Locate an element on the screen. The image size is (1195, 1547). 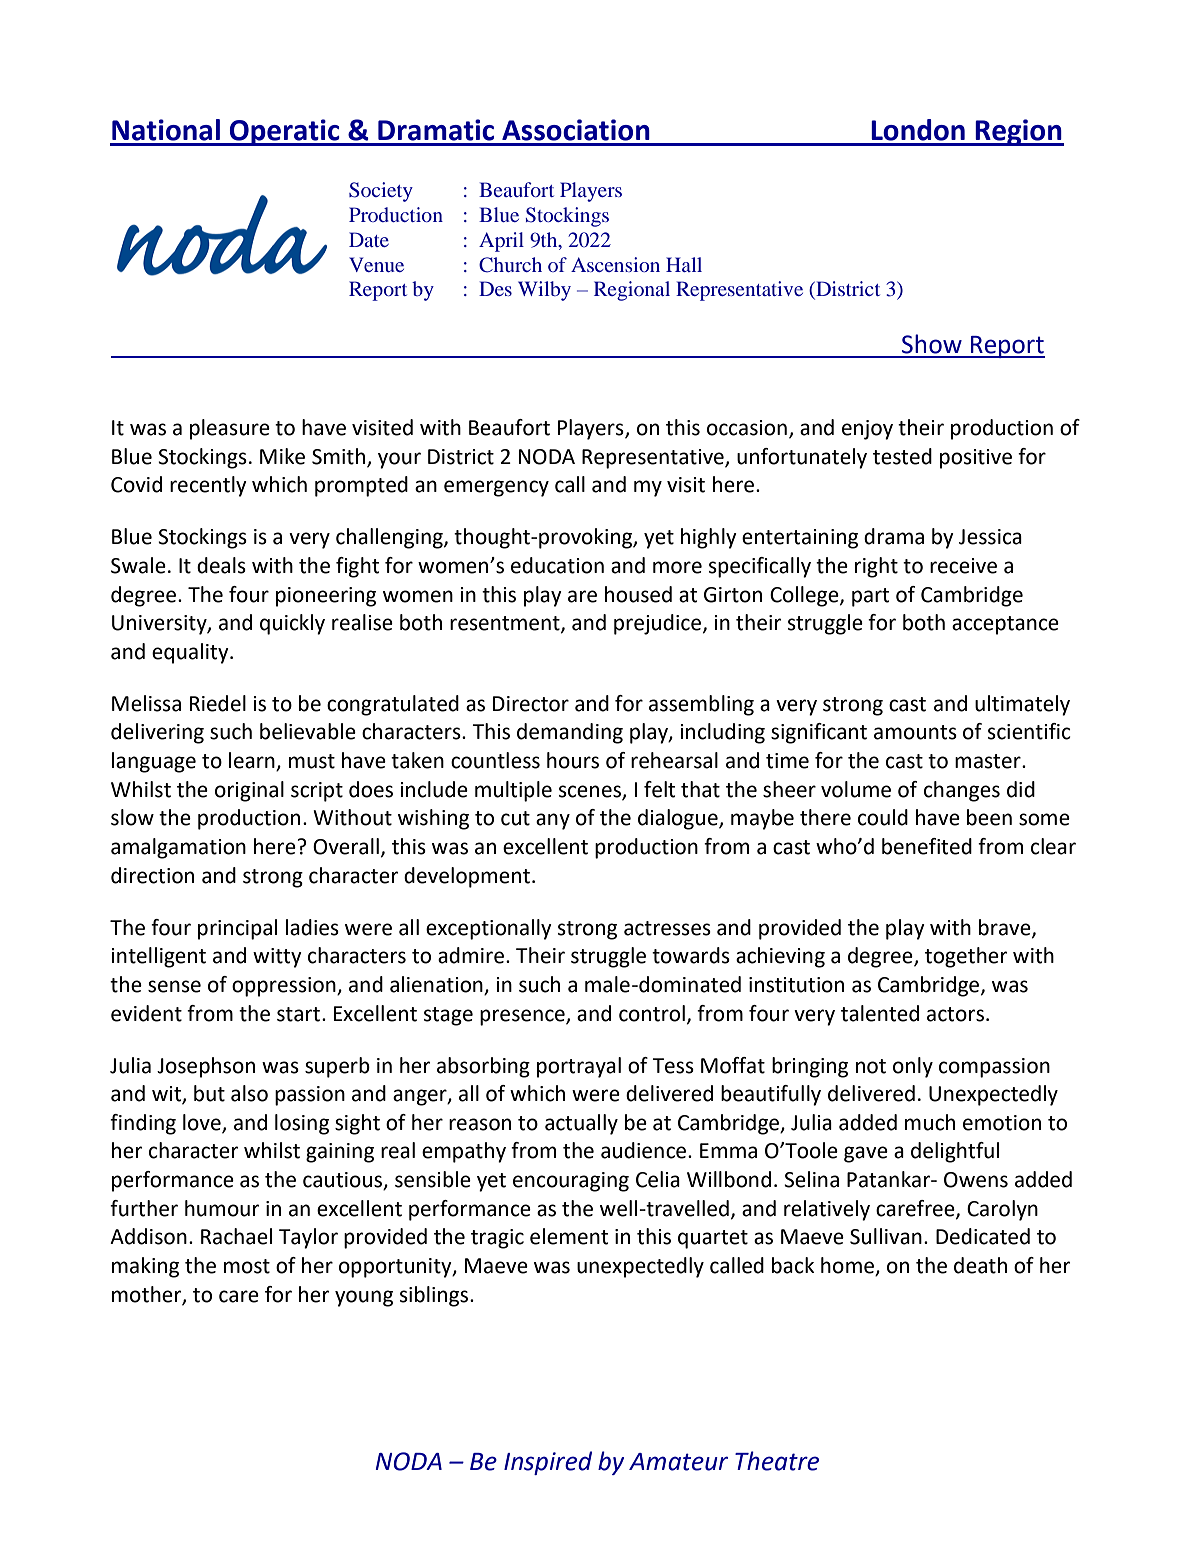
Ascension is located at coordinates (615, 264).
